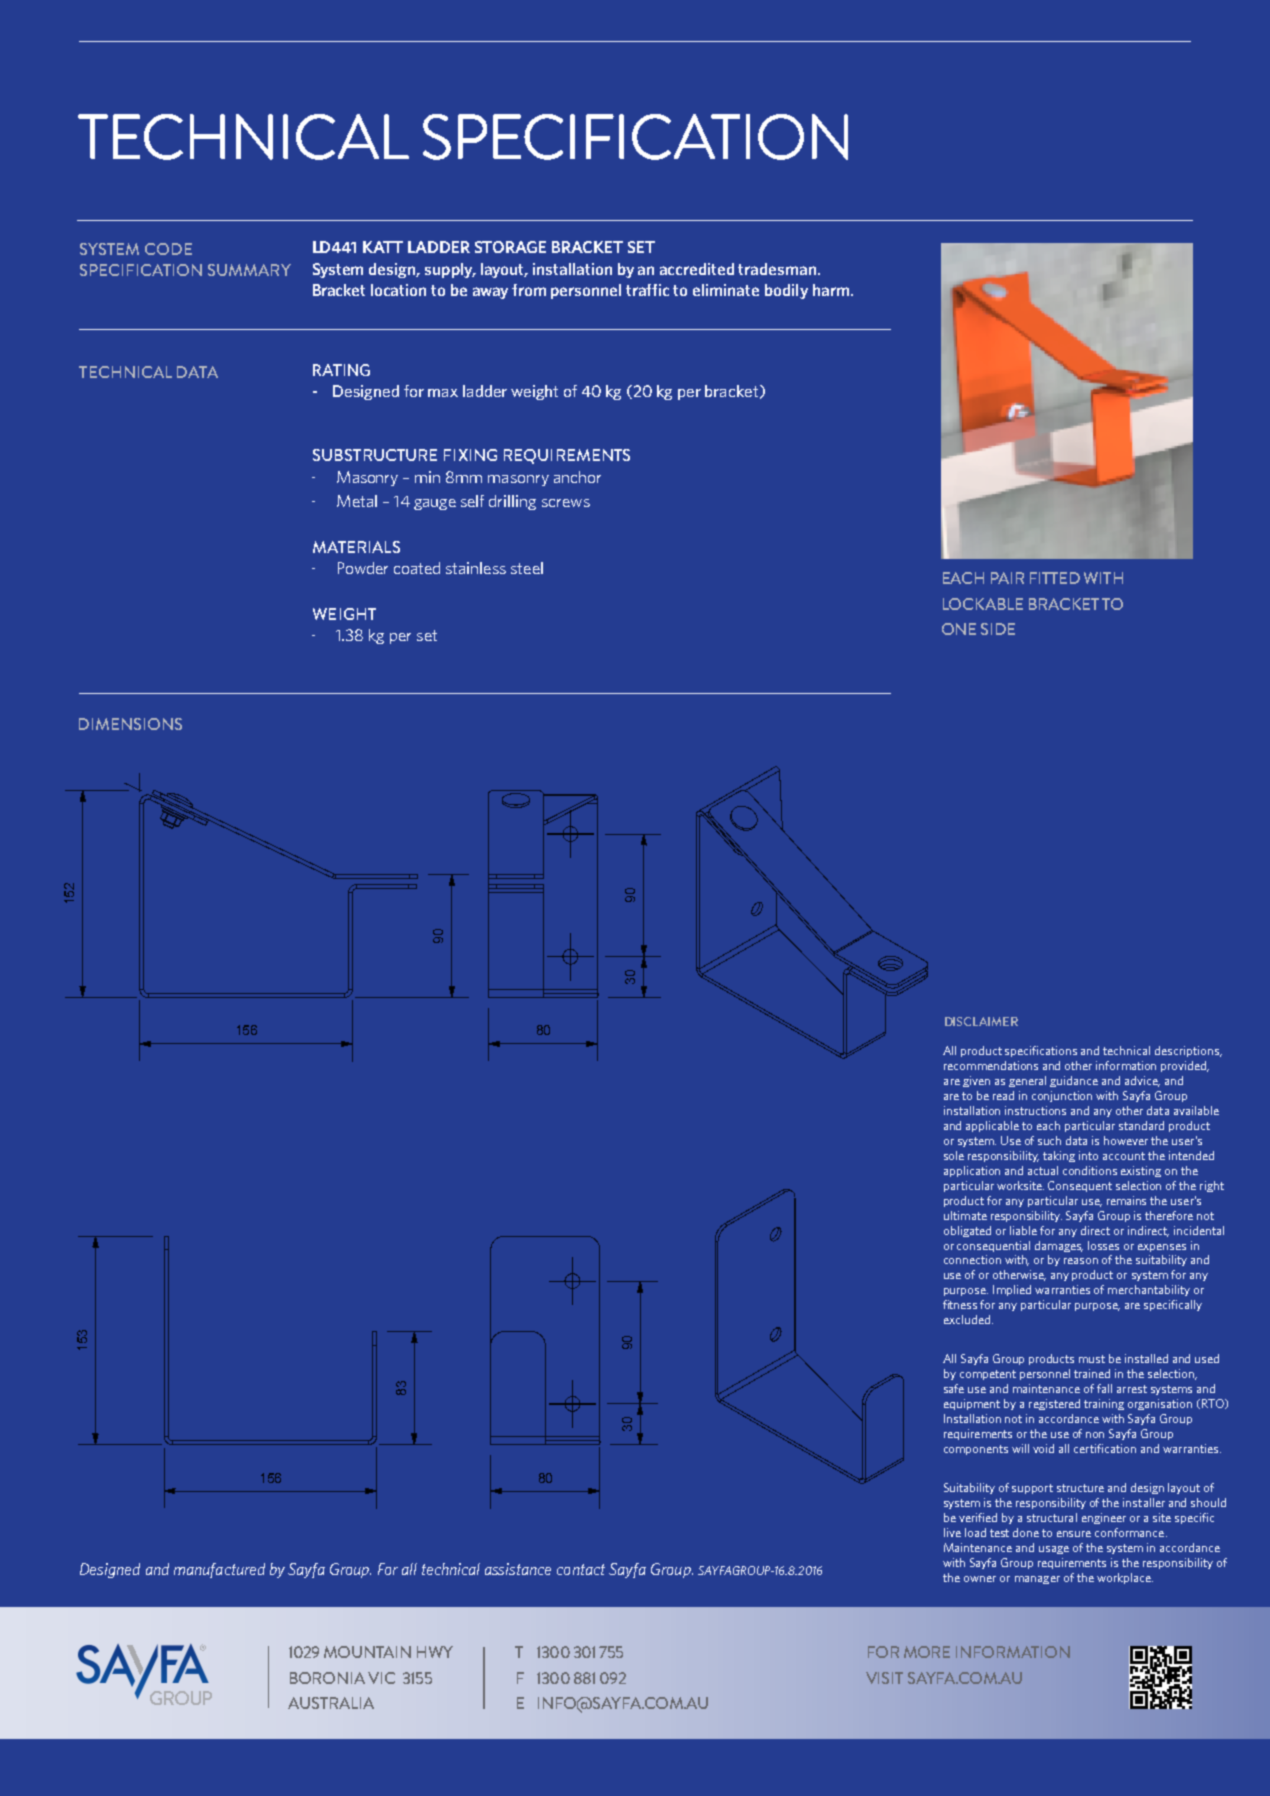  I want to click on DISCLAIMER, so click(981, 1021).
